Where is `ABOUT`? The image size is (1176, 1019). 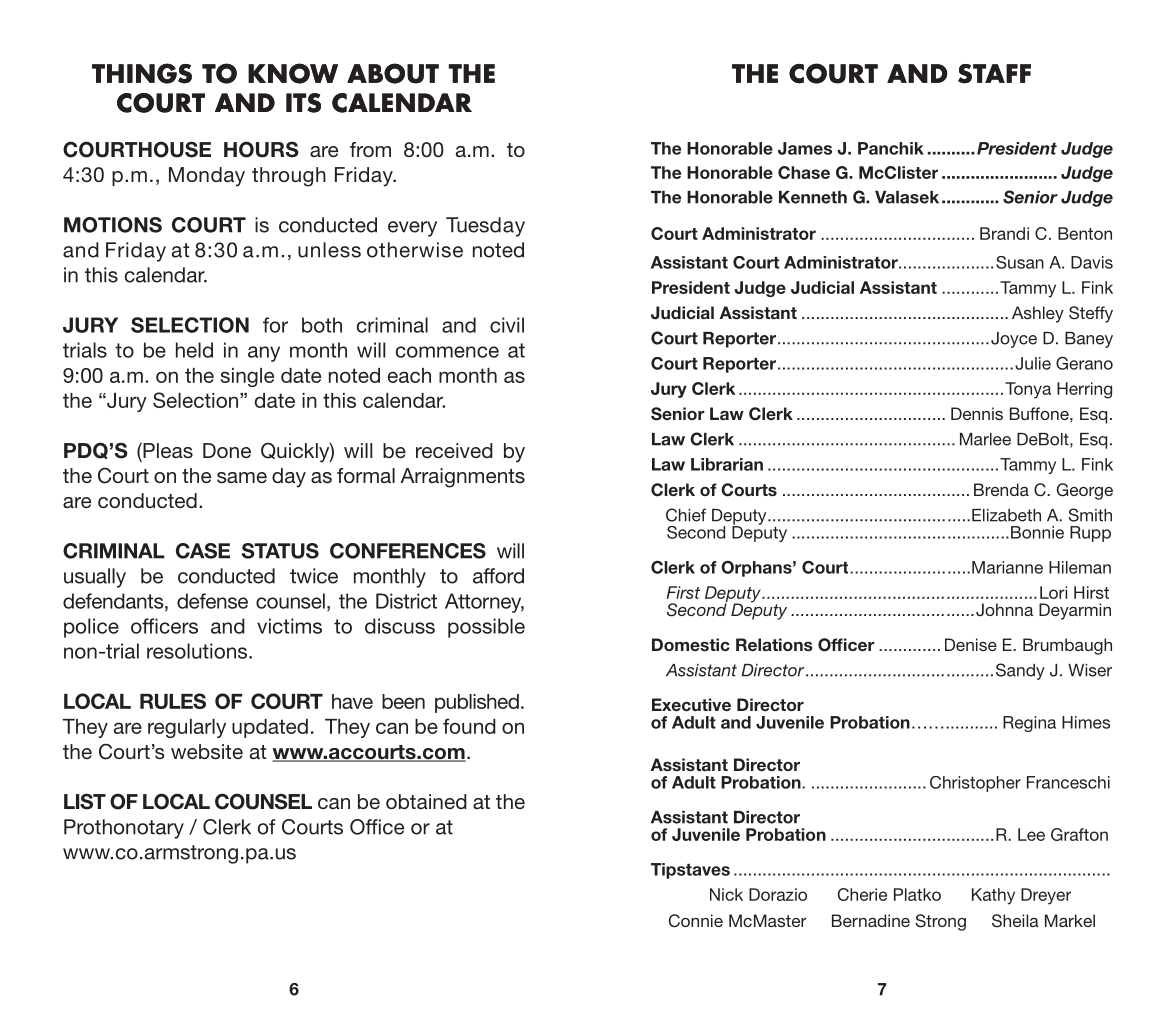 ABOUT is located at coordinates (393, 73).
